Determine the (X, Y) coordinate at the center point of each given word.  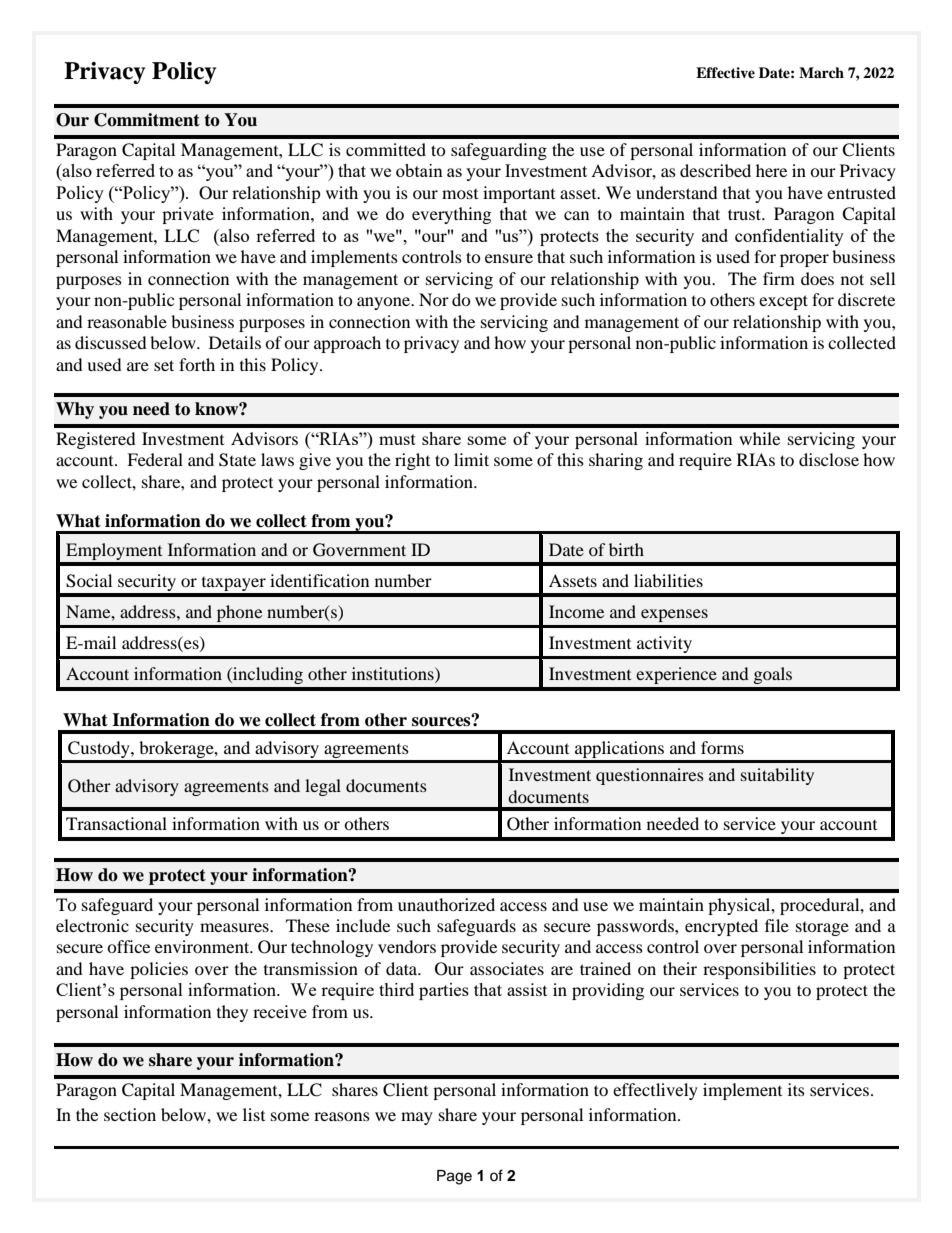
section (130, 1114)
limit (471, 459)
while (759, 438)
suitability (777, 776)
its (796, 1089)
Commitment (147, 120)
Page (454, 1177)
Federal (155, 459)
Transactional (116, 823)
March (821, 72)
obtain (419, 170)
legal (323, 787)
